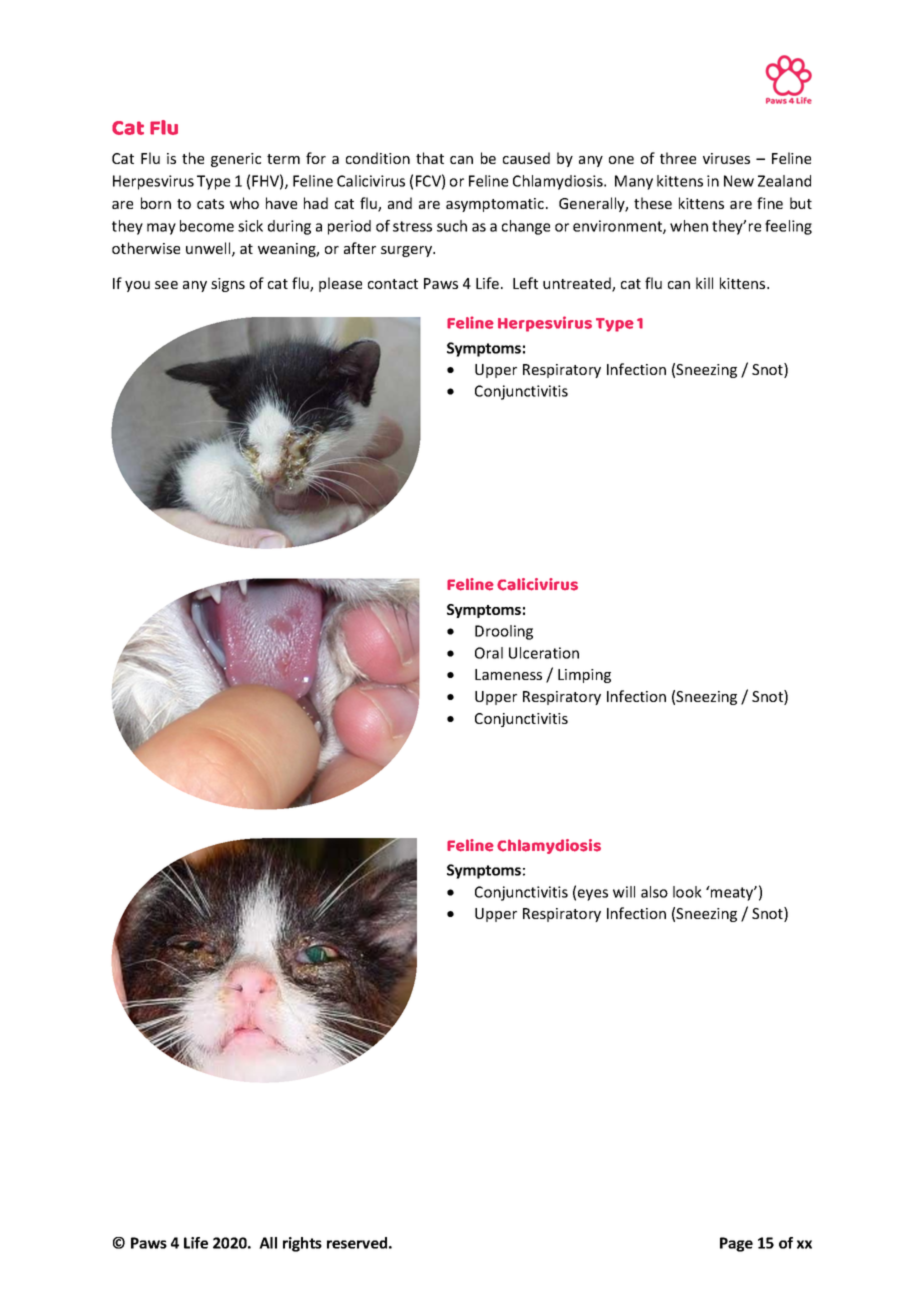 The height and width of the screenshot is (1308, 924). What do you see at coordinates (210, 204) in the screenshot?
I see `cats` at bounding box center [210, 204].
